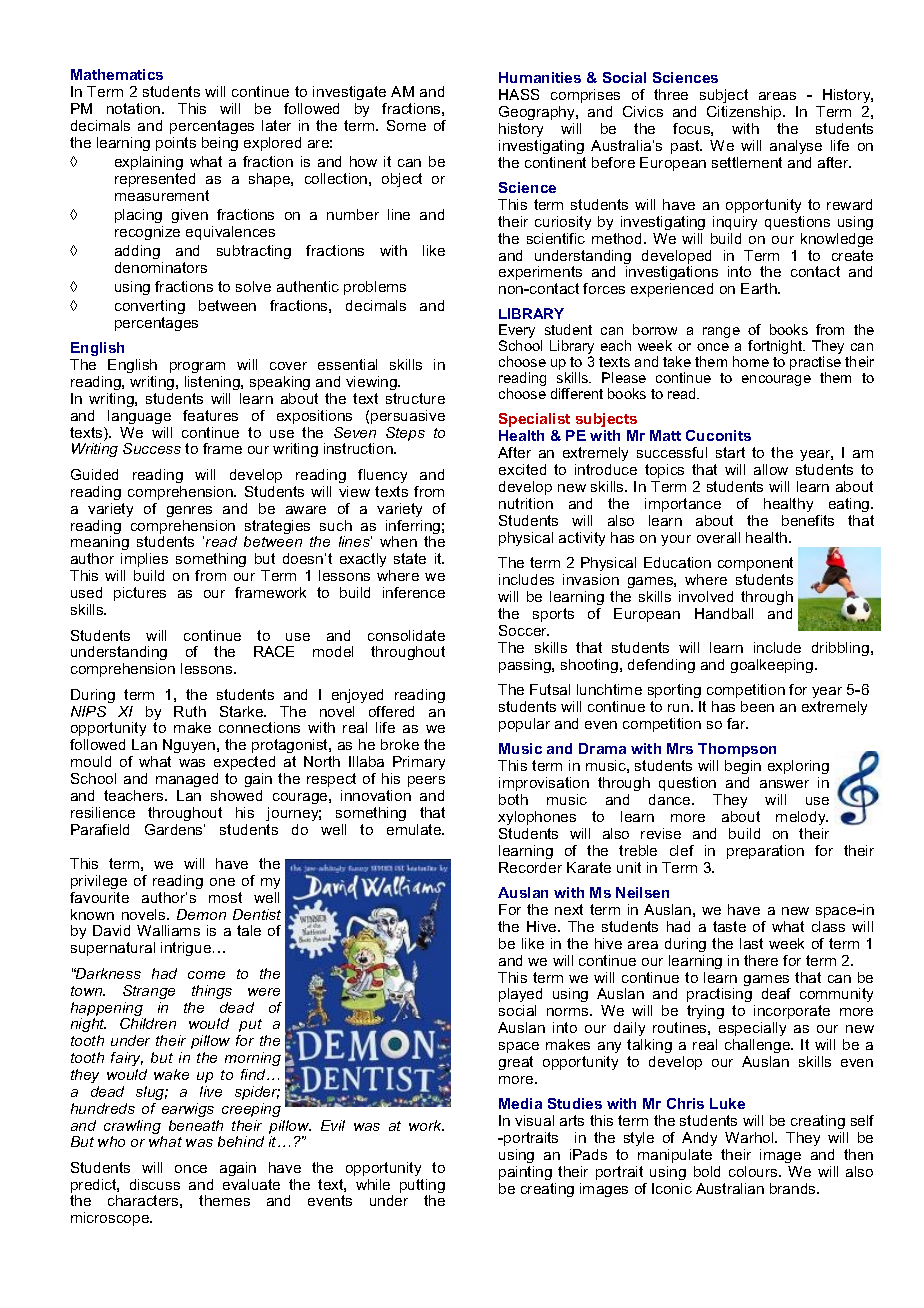  What do you see at coordinates (519, 94) in the screenshot?
I see `HASS` at bounding box center [519, 94].
